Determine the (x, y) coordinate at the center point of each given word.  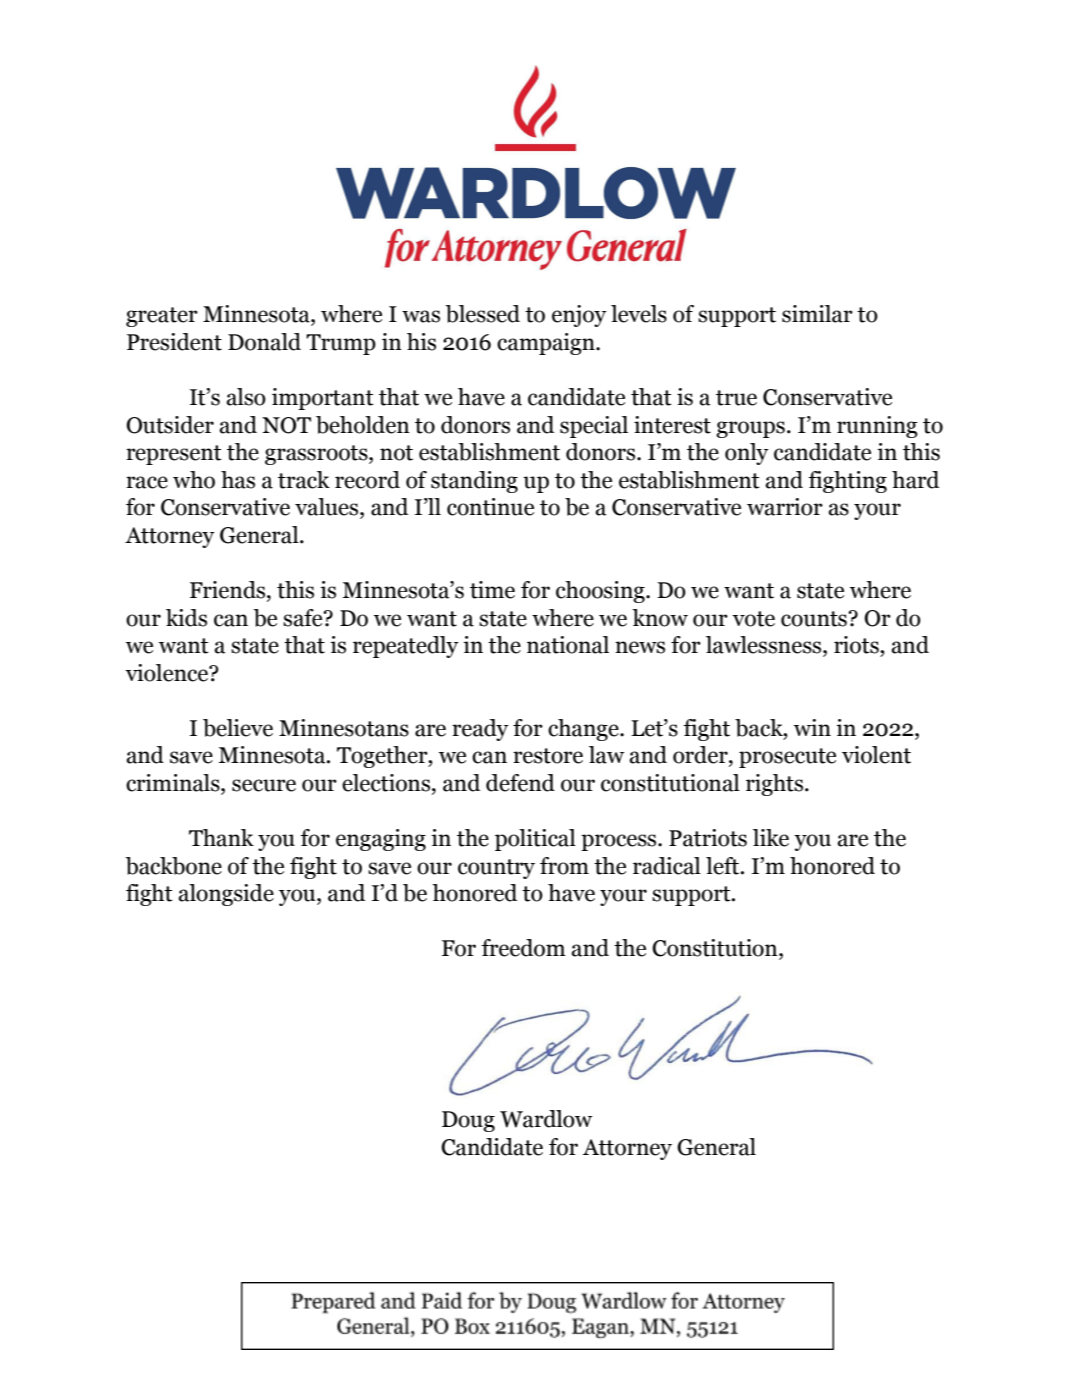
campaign (547, 344)
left (724, 866)
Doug (468, 1121)
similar (817, 314)
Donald (264, 342)
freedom (523, 948)
